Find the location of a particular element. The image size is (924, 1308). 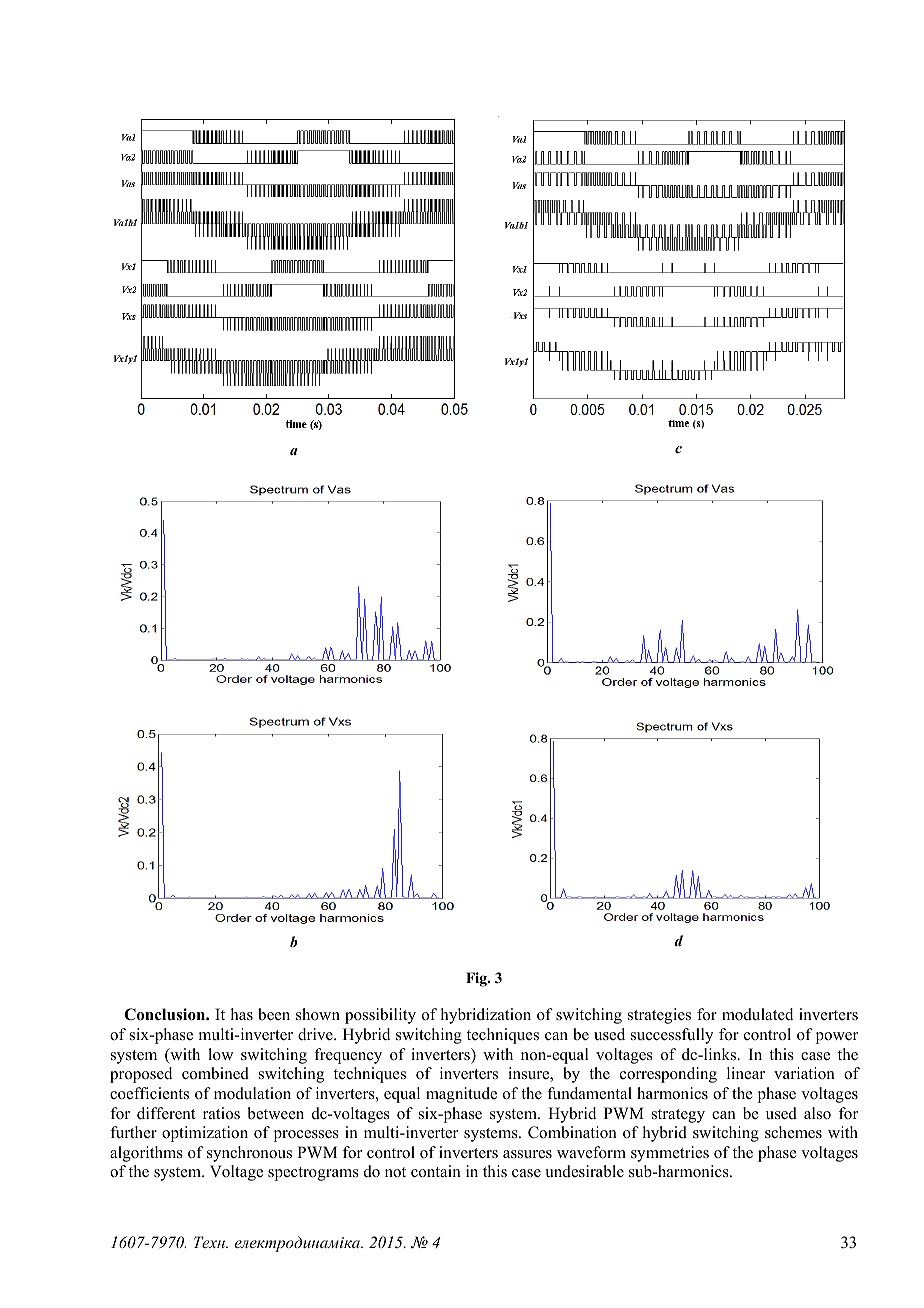

synchronous is located at coordinates (249, 1154).
